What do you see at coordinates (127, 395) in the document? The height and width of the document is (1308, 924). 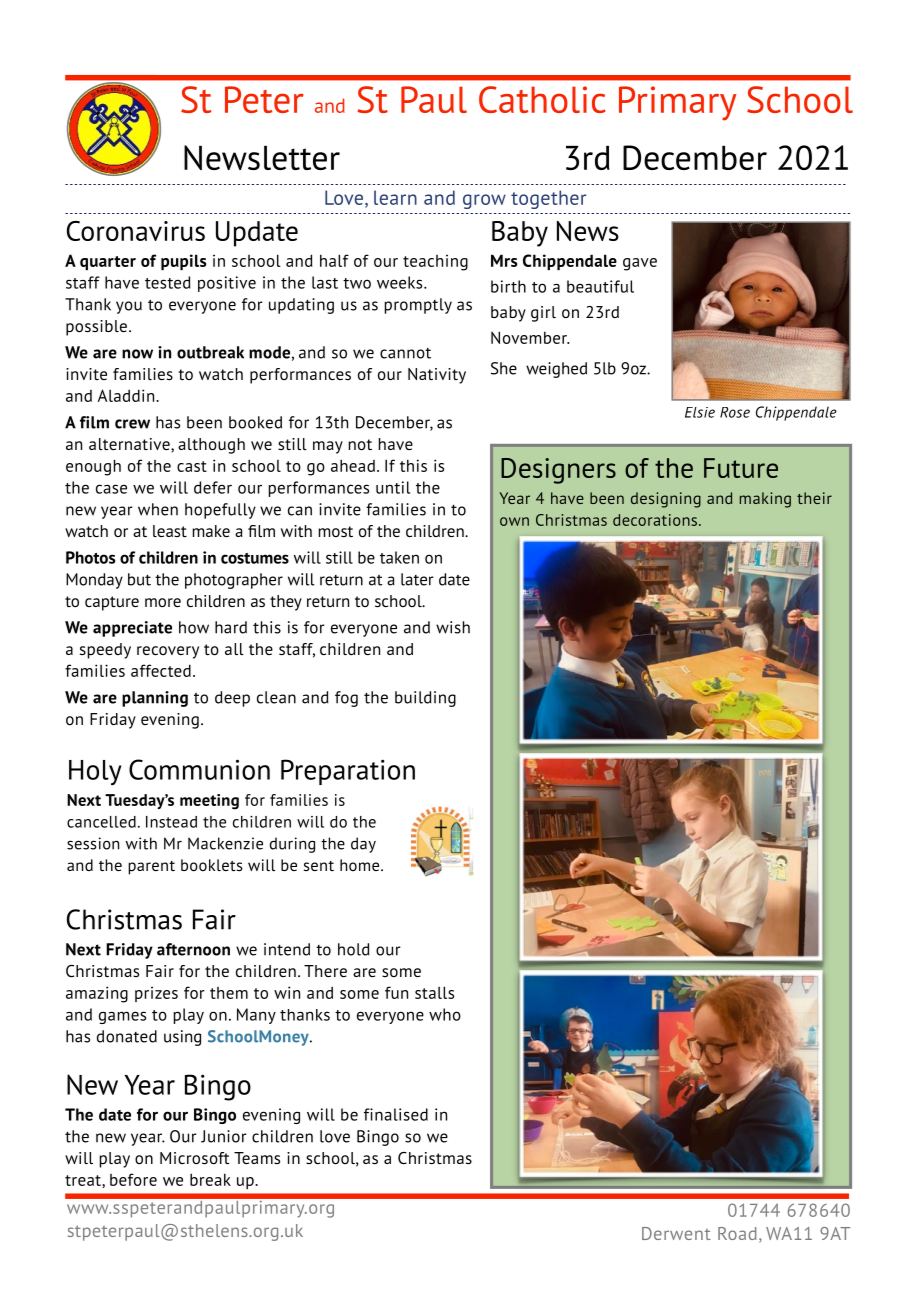 I see `Aladdin` at bounding box center [127, 395].
